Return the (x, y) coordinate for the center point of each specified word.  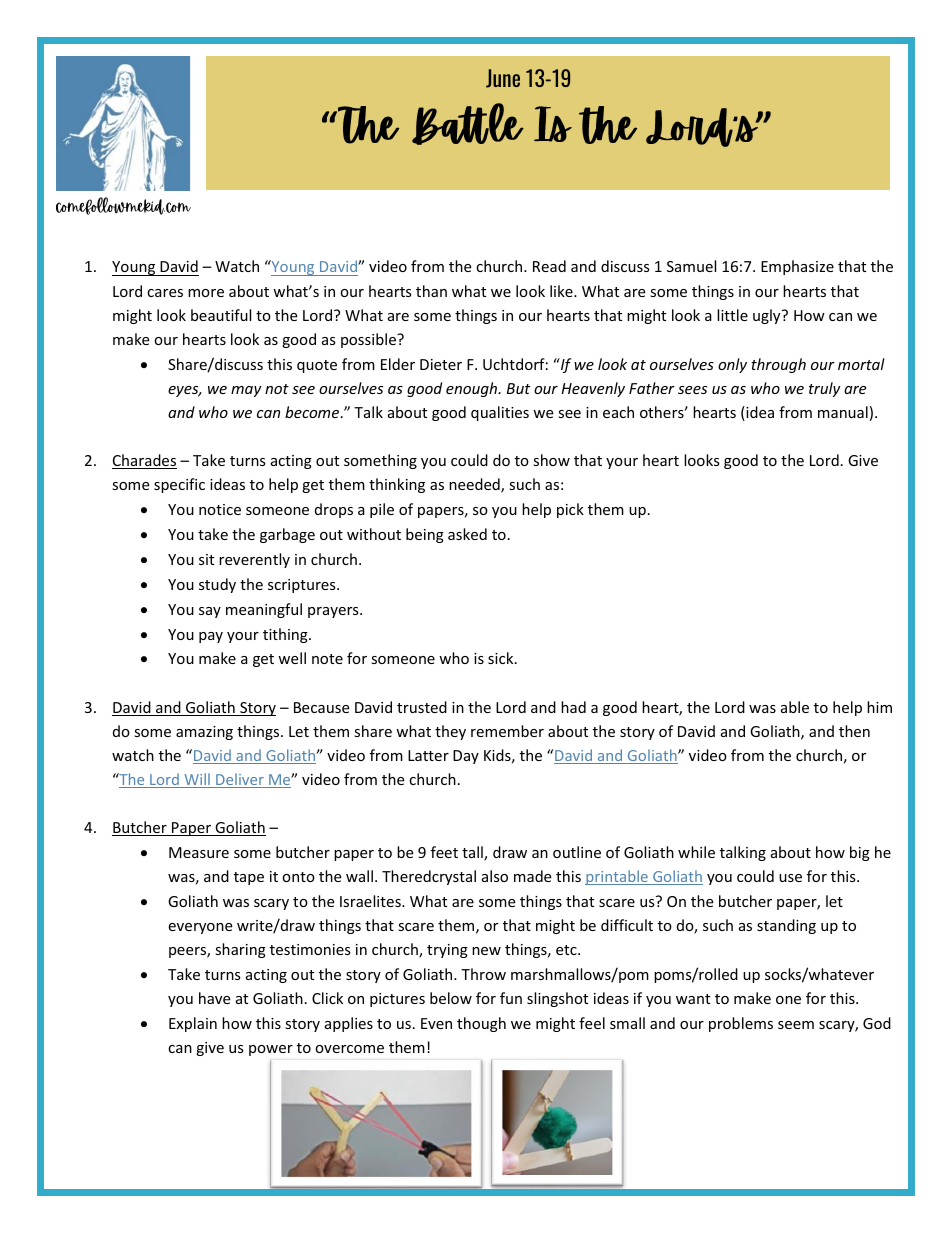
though (481, 1024)
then (854, 731)
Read (549, 266)
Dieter (441, 364)
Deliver (240, 780)
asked (467, 534)
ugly (768, 316)
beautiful (221, 315)
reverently (254, 560)
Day (466, 757)
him (879, 707)
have (214, 998)
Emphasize (797, 267)
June (503, 78)
